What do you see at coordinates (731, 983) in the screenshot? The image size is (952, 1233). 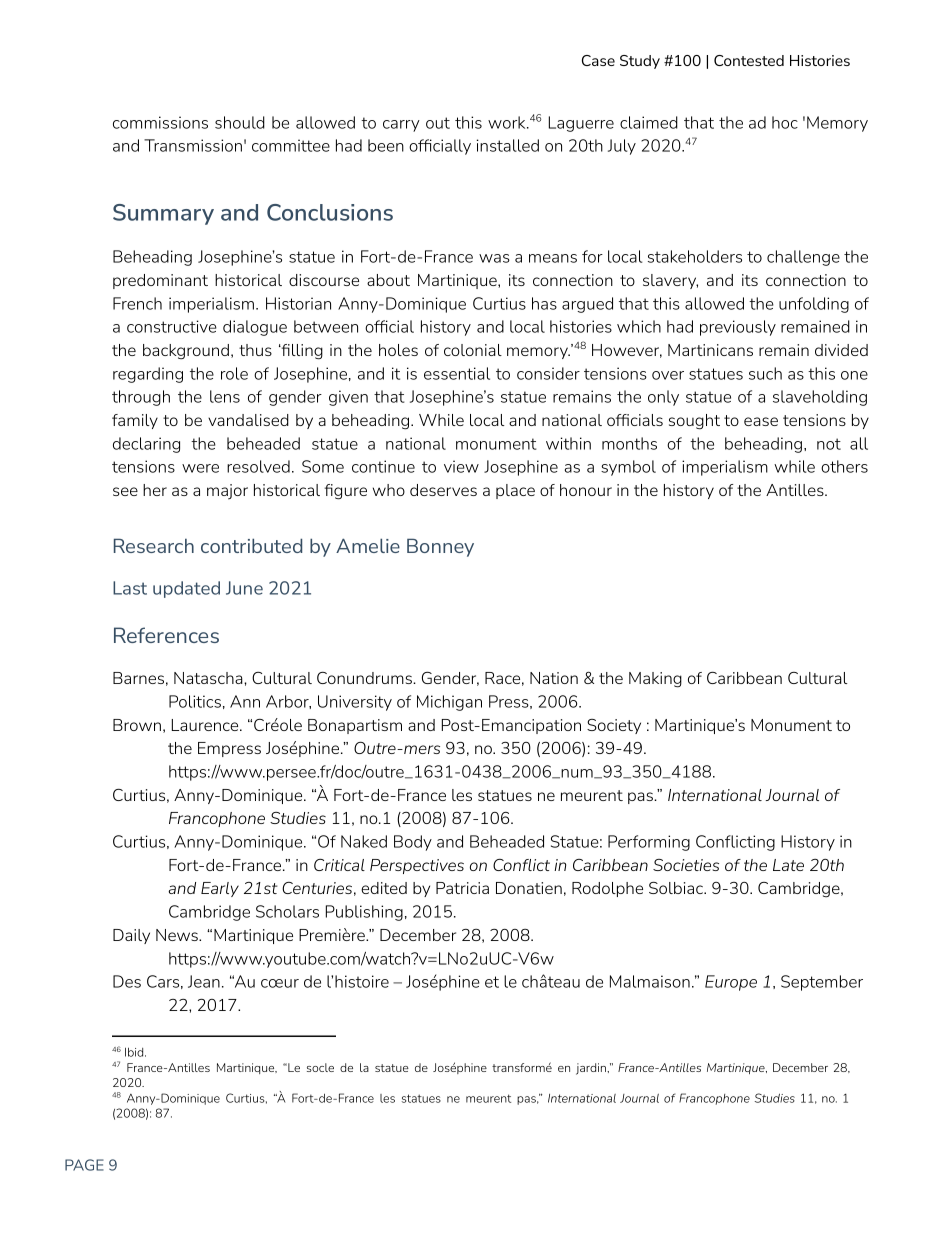 I see `Europe` at bounding box center [731, 983].
